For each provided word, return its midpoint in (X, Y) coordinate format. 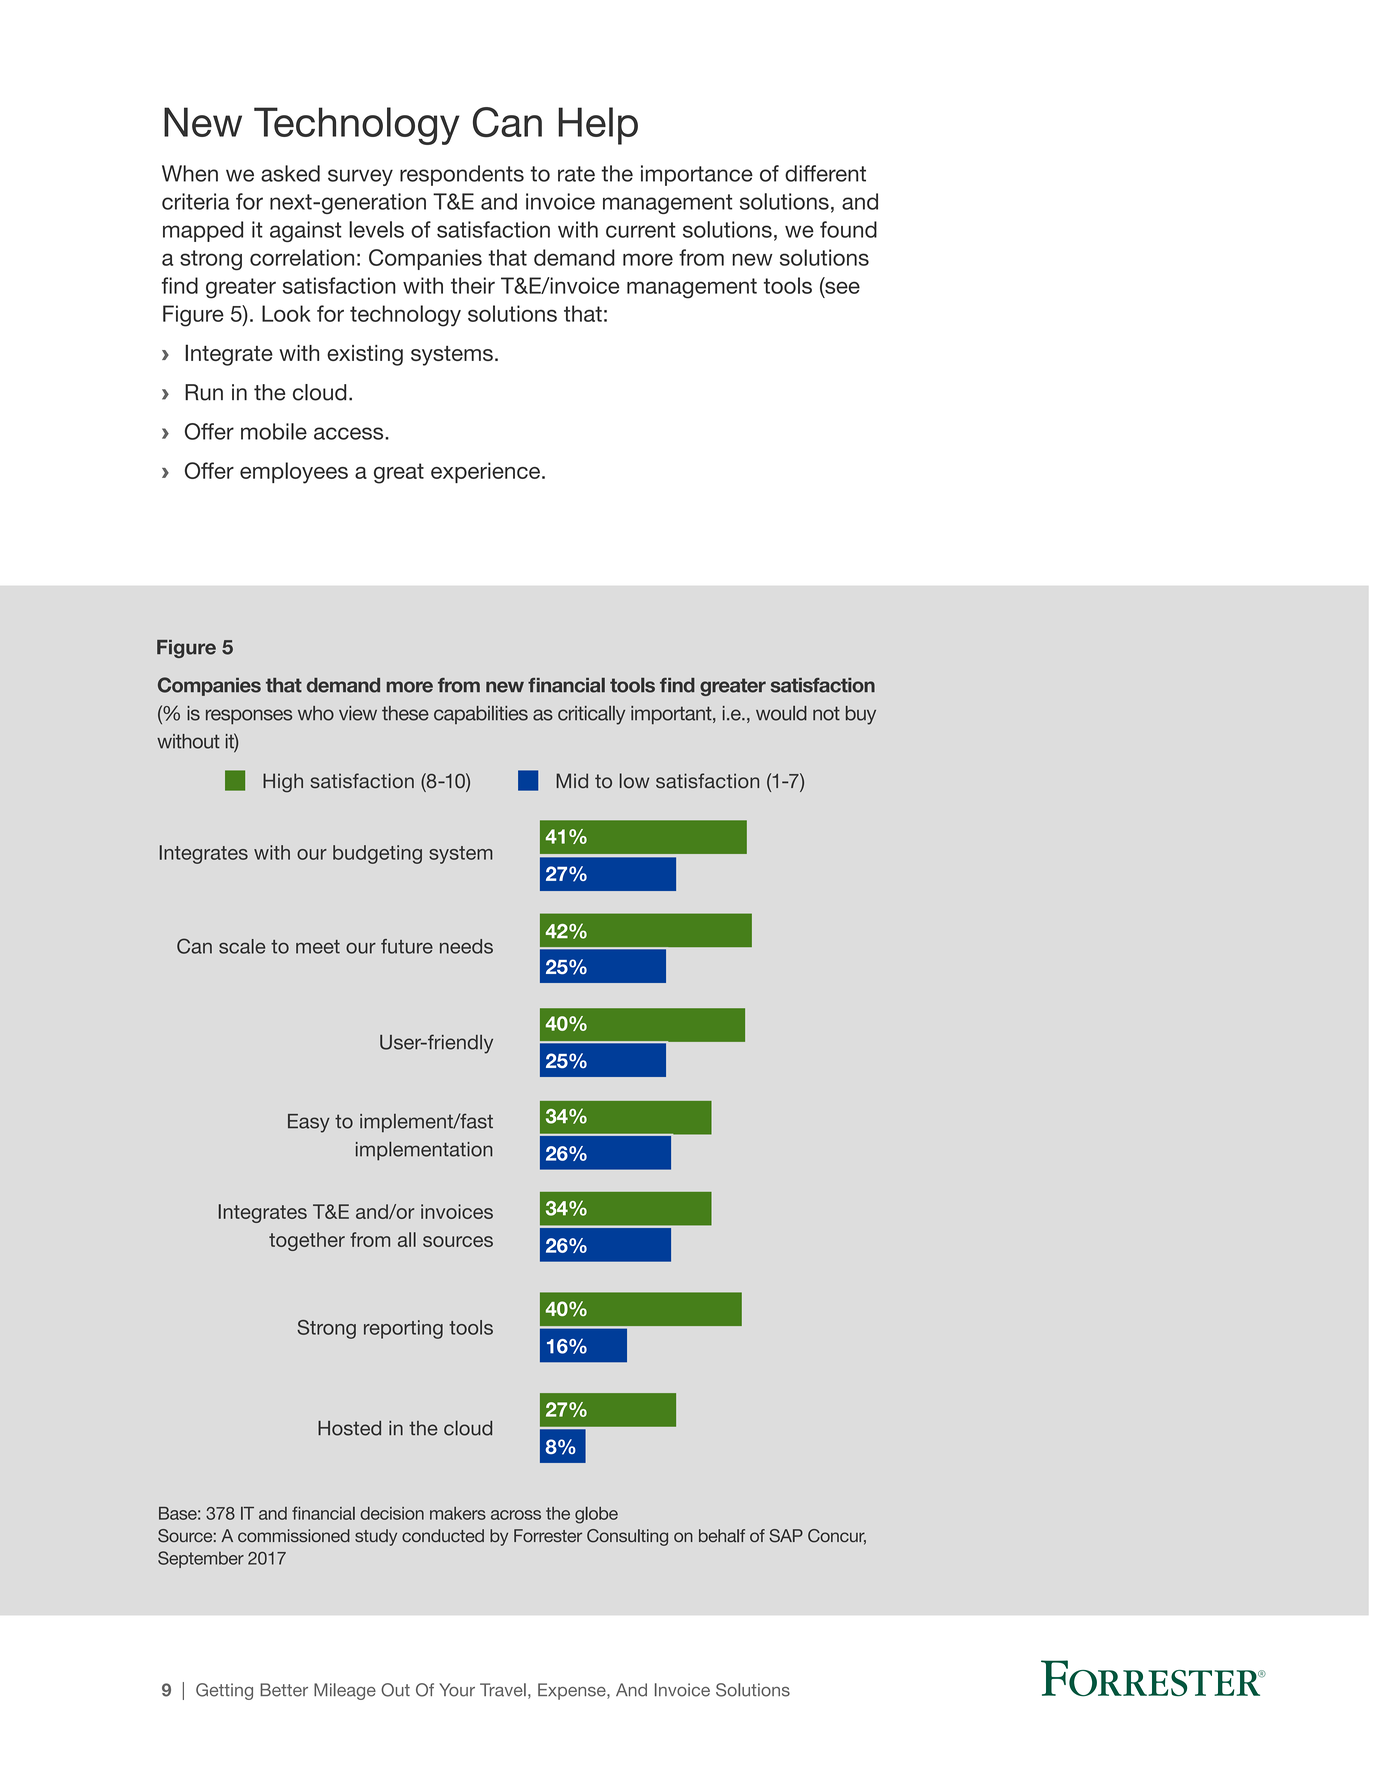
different (825, 173)
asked (290, 173)
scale (242, 946)
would (781, 713)
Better (284, 1690)
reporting (403, 1329)
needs (466, 946)
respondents (462, 175)
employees (294, 473)
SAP (786, 1536)
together (307, 1241)
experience (487, 472)
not (826, 713)
